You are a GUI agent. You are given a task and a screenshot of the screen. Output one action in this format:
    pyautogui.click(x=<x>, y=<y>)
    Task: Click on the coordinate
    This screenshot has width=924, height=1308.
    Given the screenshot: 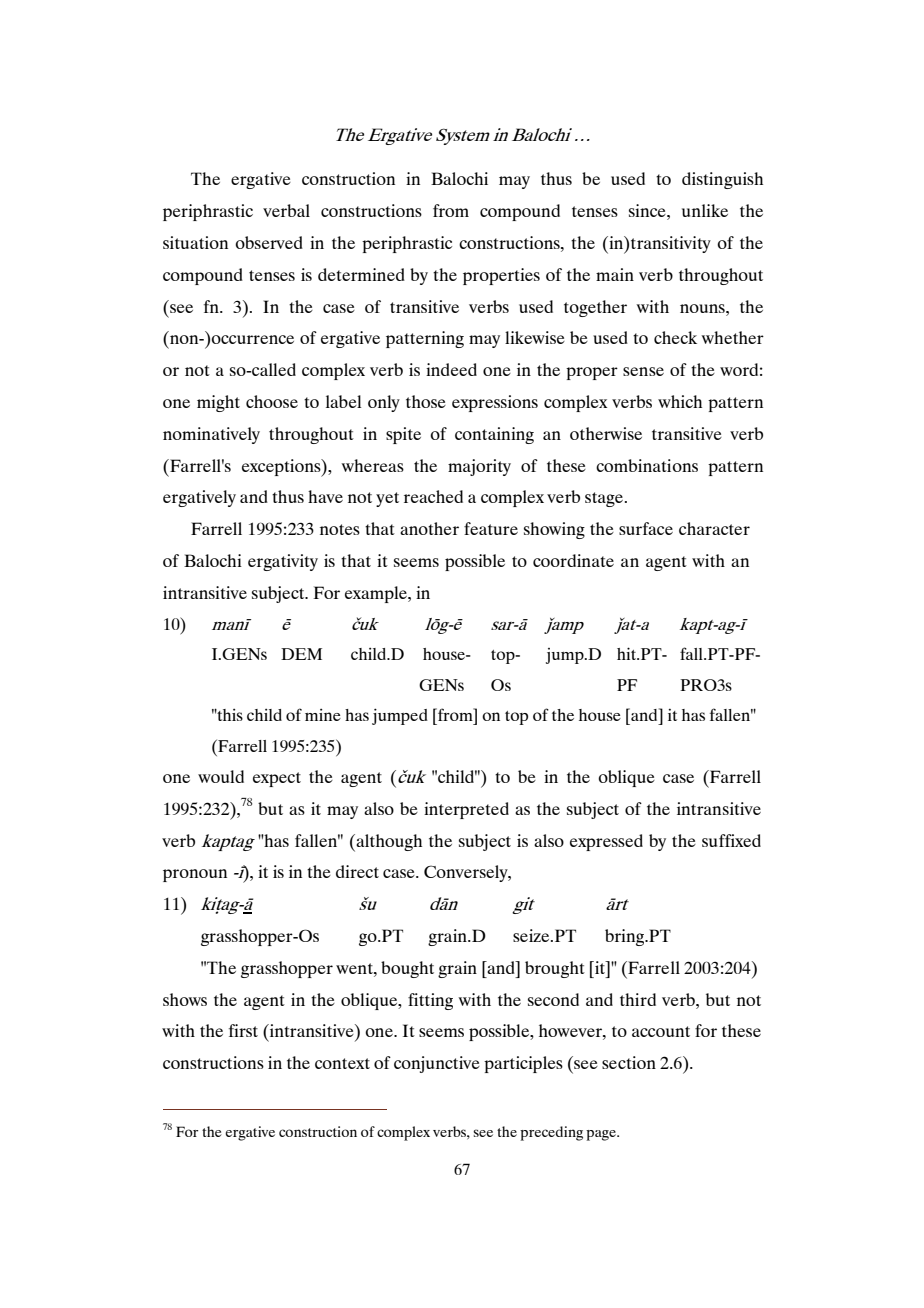 What is the action you would take?
    pyautogui.click(x=573, y=560)
